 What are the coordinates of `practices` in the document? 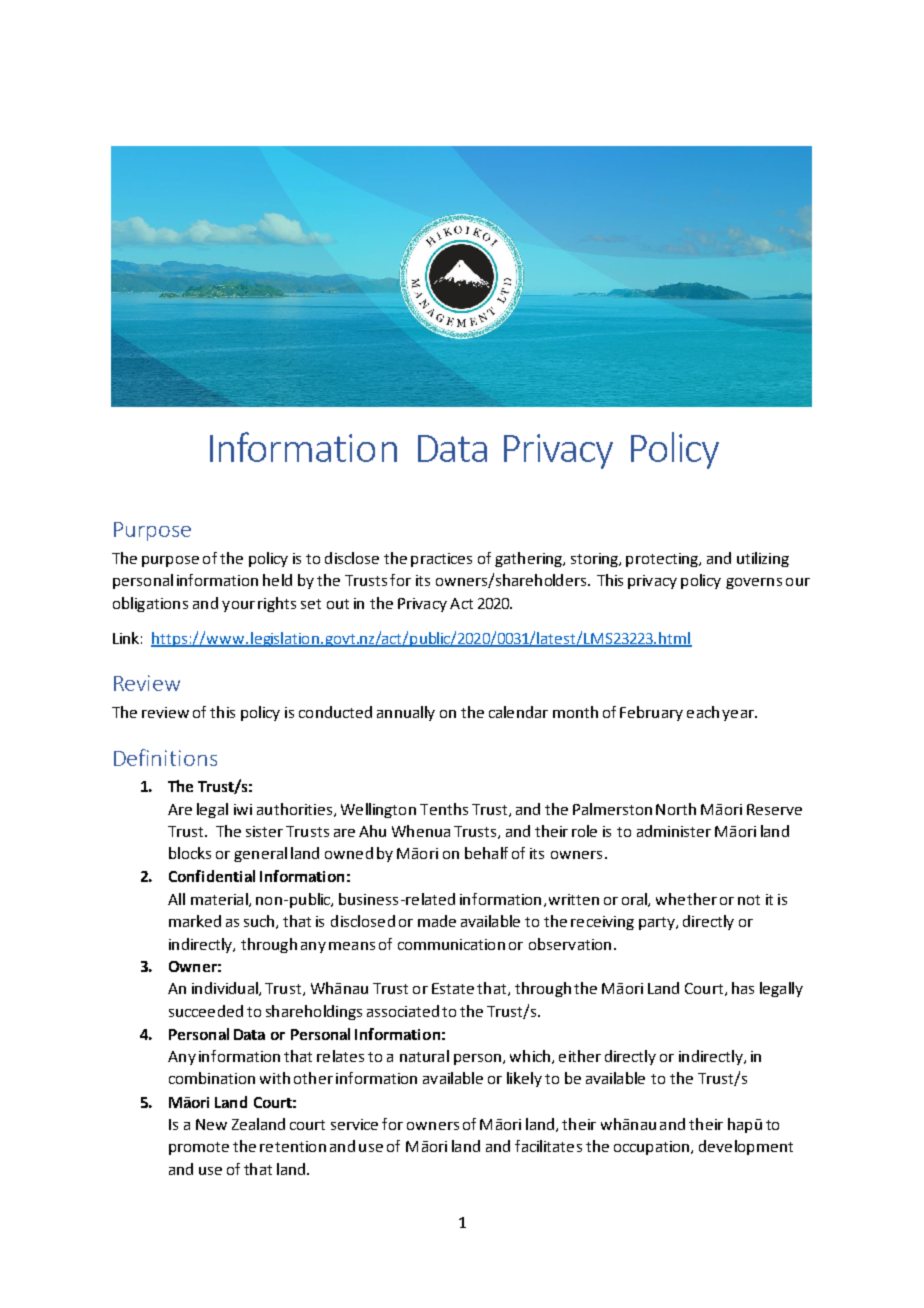 It's located at (441, 560).
